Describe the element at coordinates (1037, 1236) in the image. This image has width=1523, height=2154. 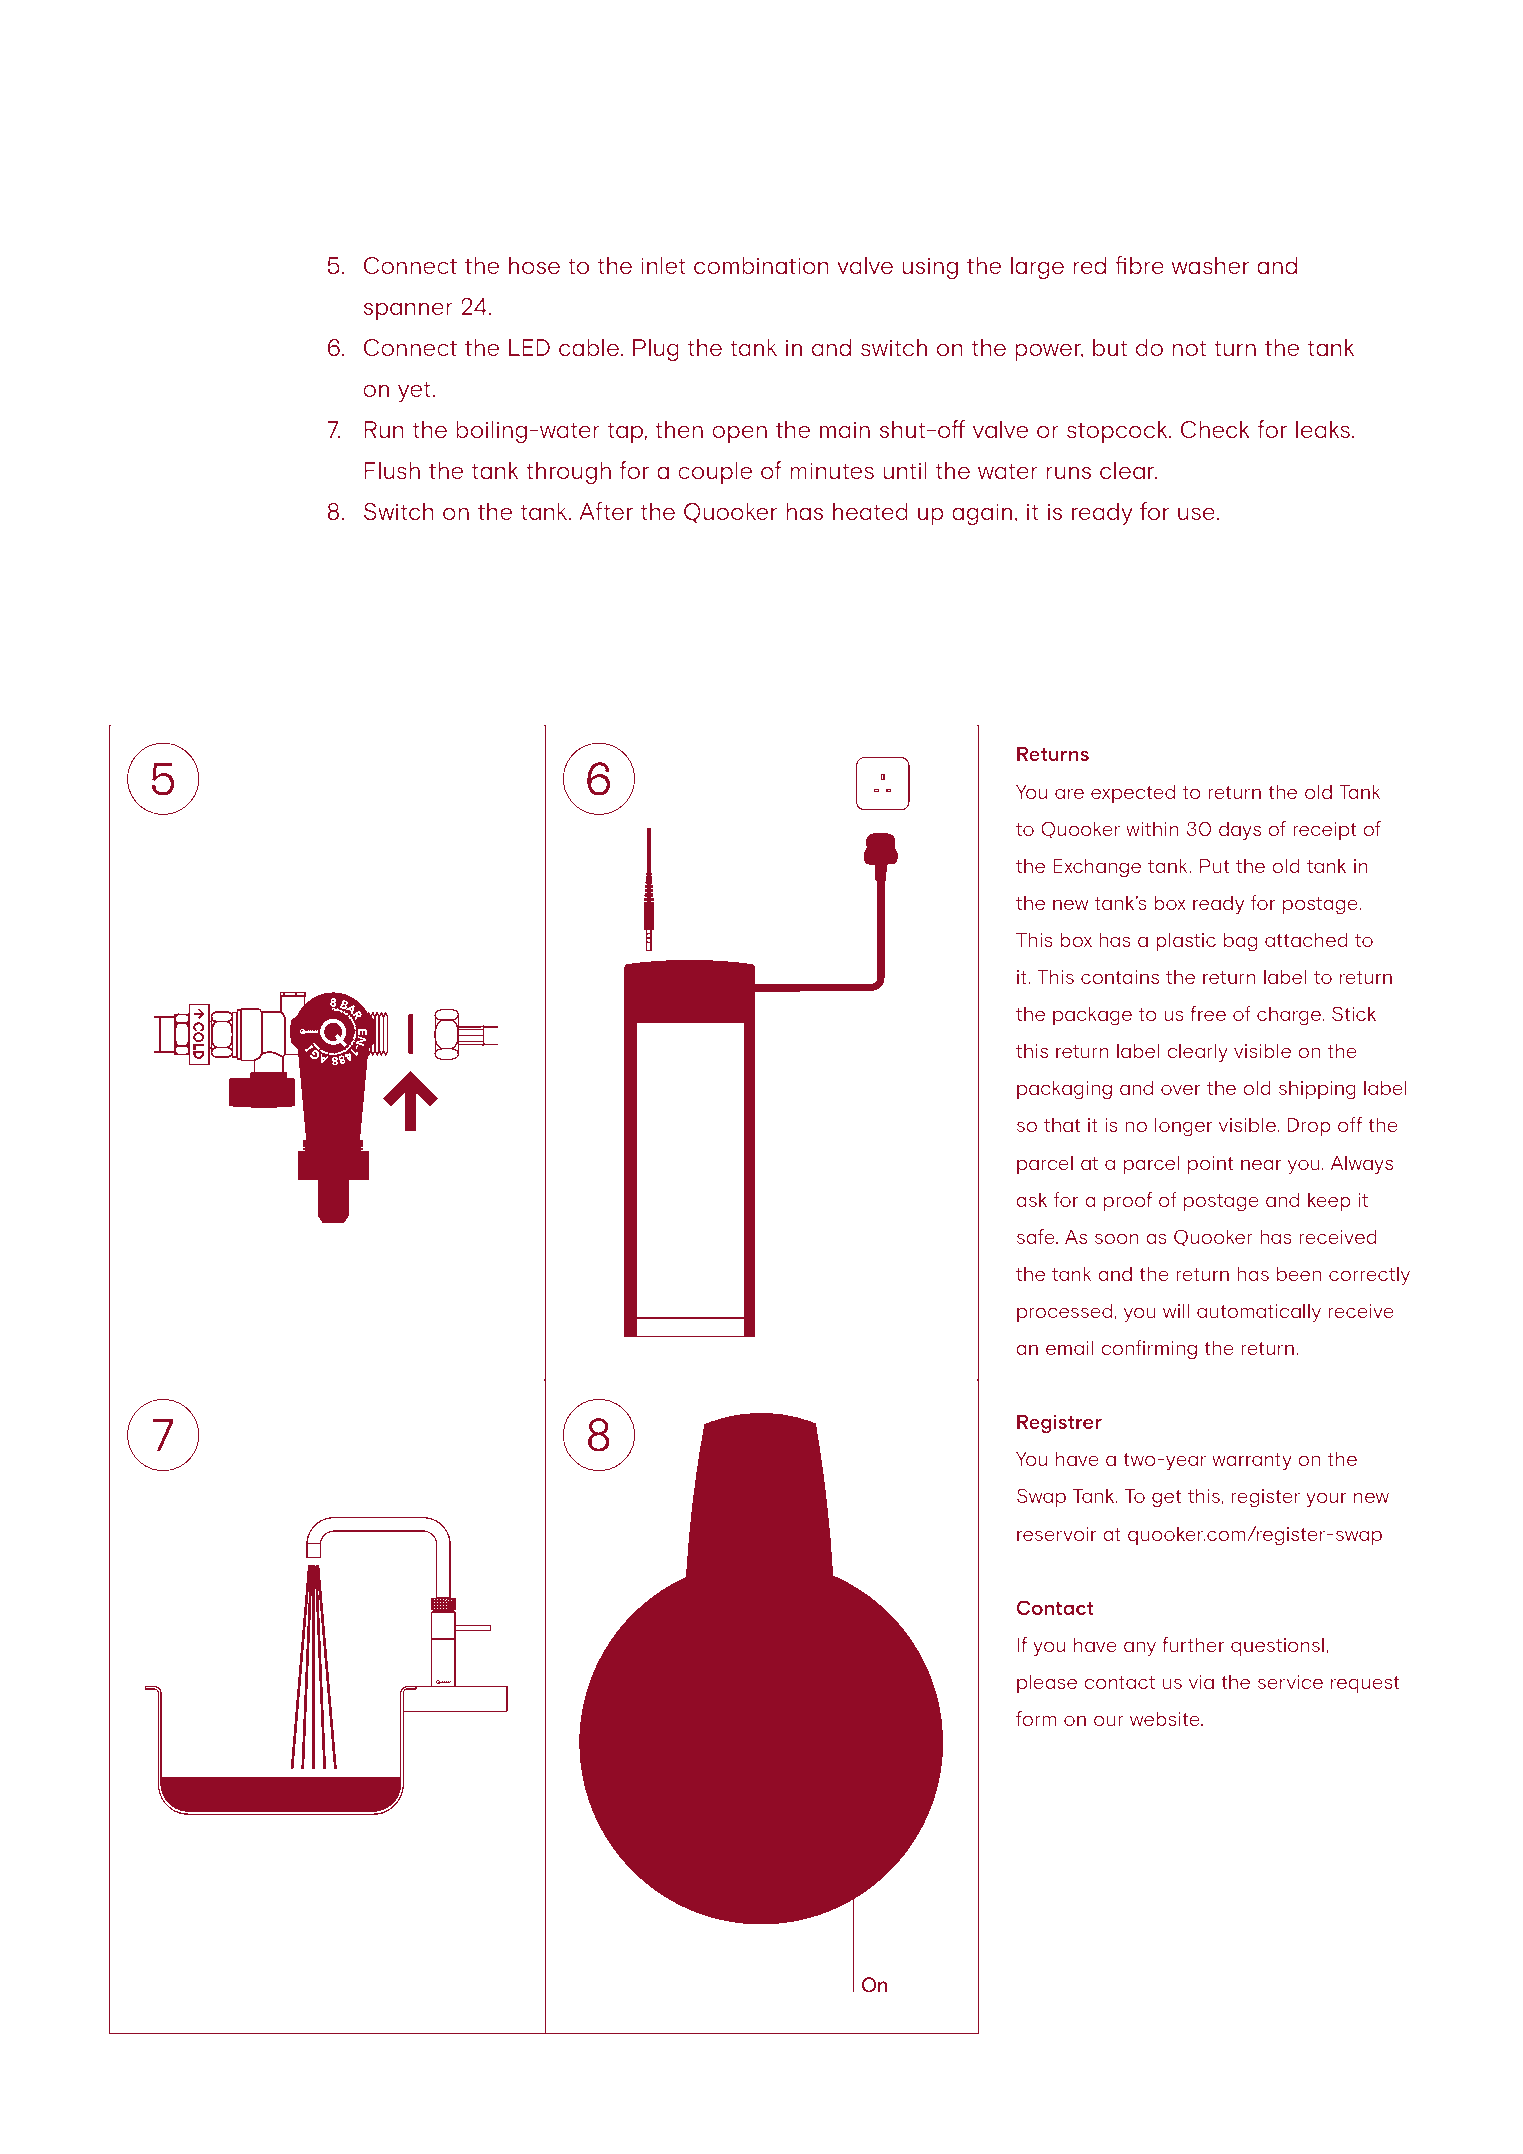
I see `safe` at that location.
